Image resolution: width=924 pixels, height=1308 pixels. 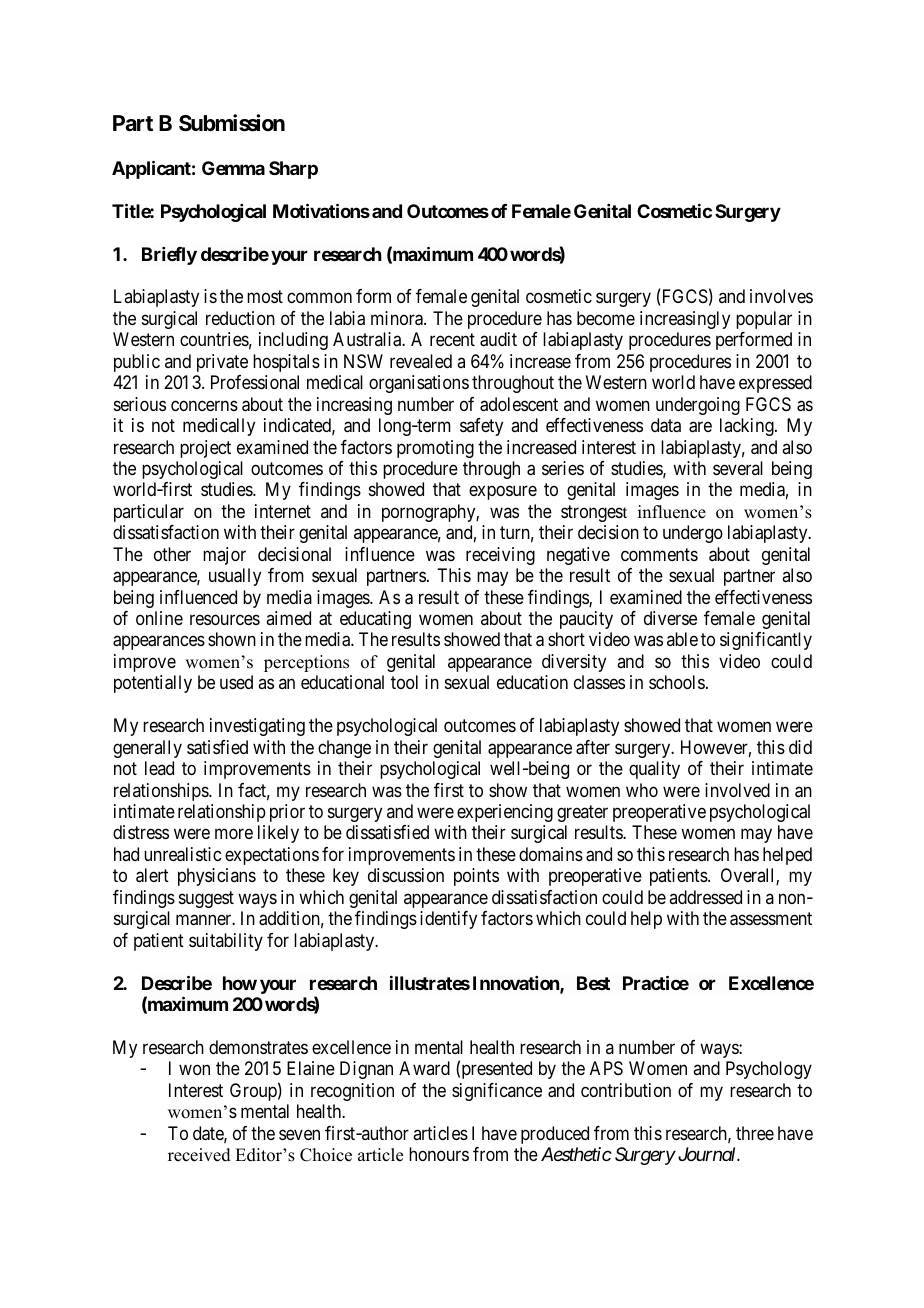 What do you see at coordinates (293, 170) in the document?
I see `Sharp` at bounding box center [293, 170].
